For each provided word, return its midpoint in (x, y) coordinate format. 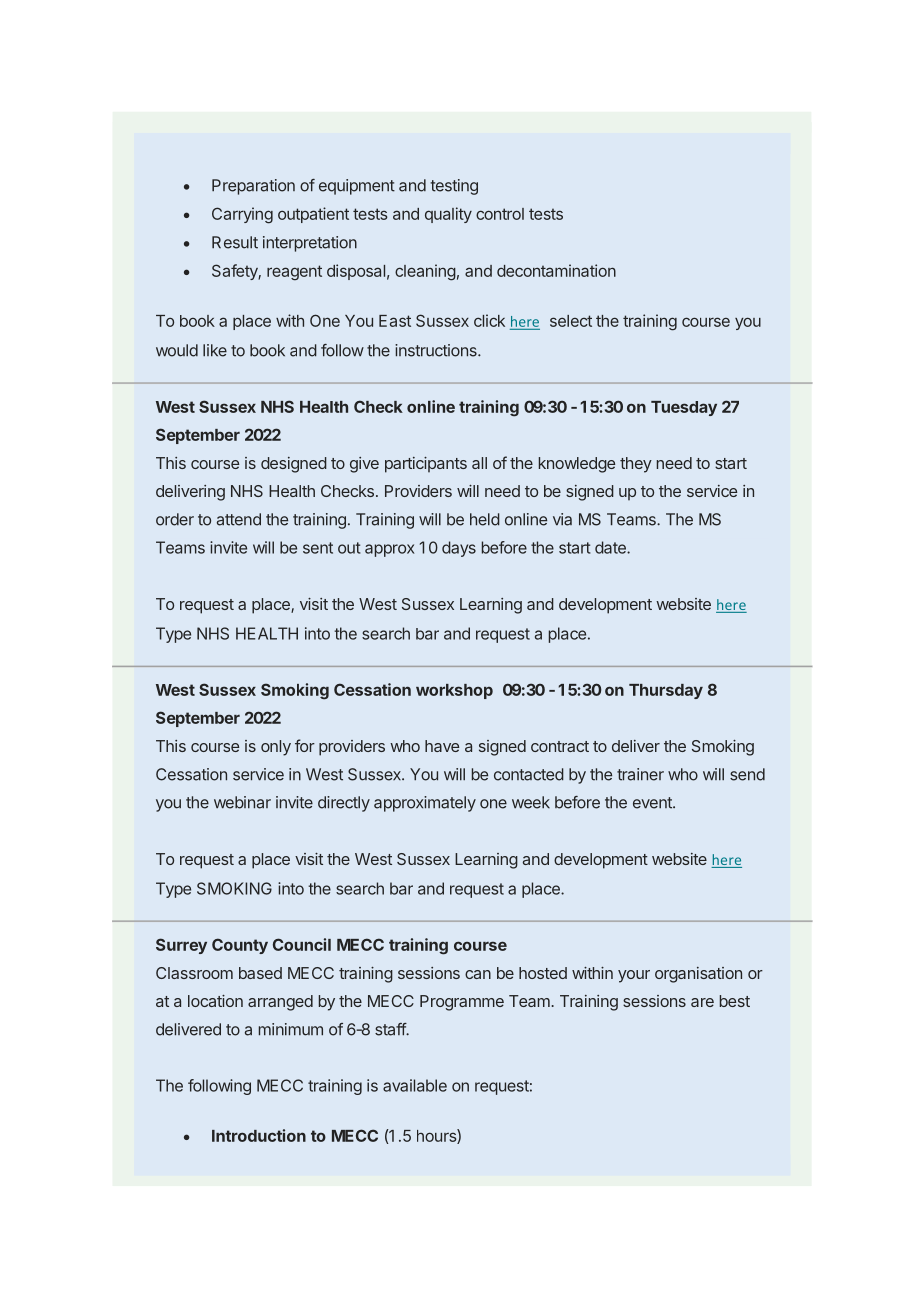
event (653, 803)
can (478, 974)
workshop (454, 691)
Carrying (242, 215)
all (479, 463)
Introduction (259, 1135)
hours (437, 1136)
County (240, 946)
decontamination (556, 270)
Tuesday (684, 408)
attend (239, 519)
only (276, 748)
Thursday (666, 691)
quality (448, 215)
